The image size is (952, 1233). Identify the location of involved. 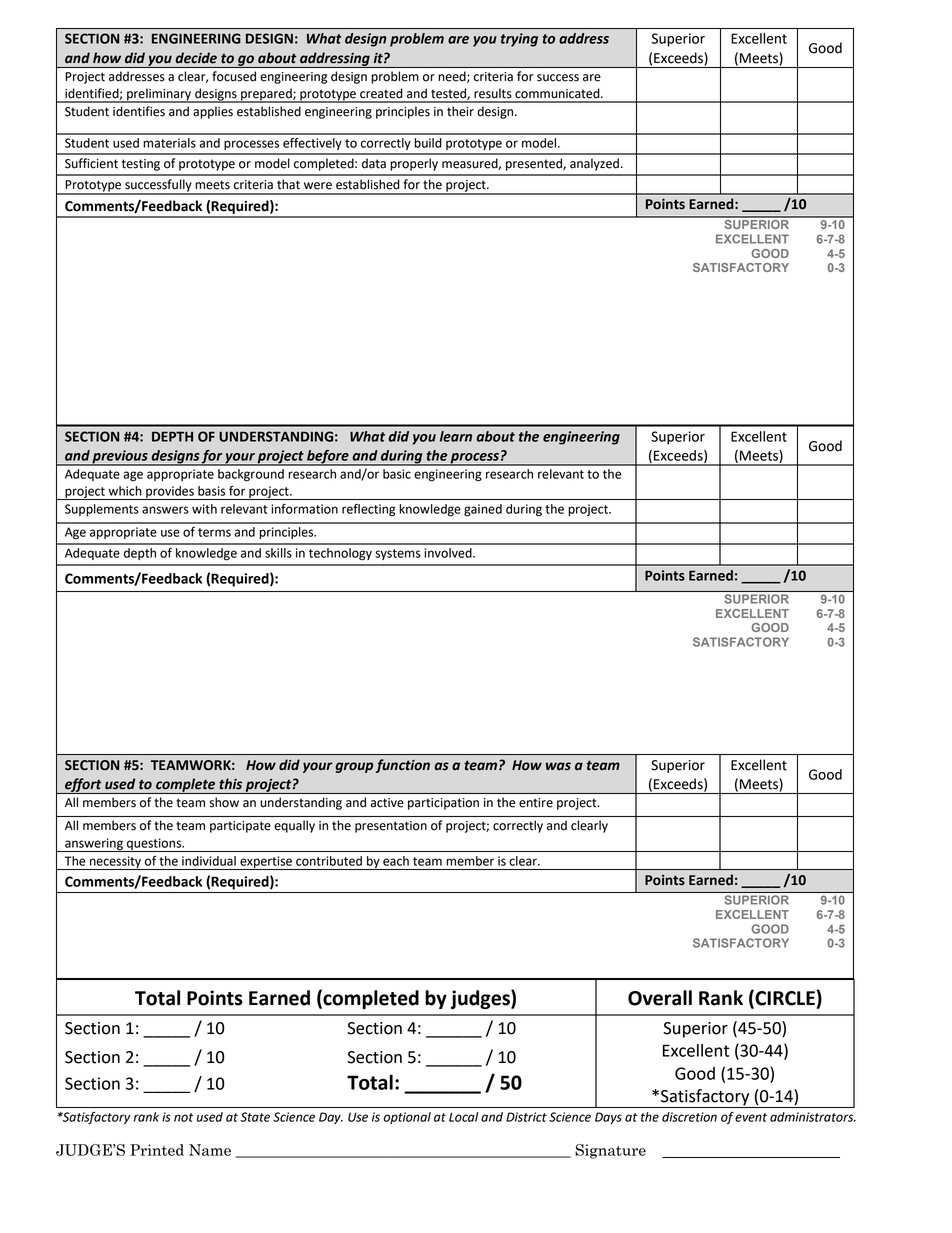
(449, 553).
